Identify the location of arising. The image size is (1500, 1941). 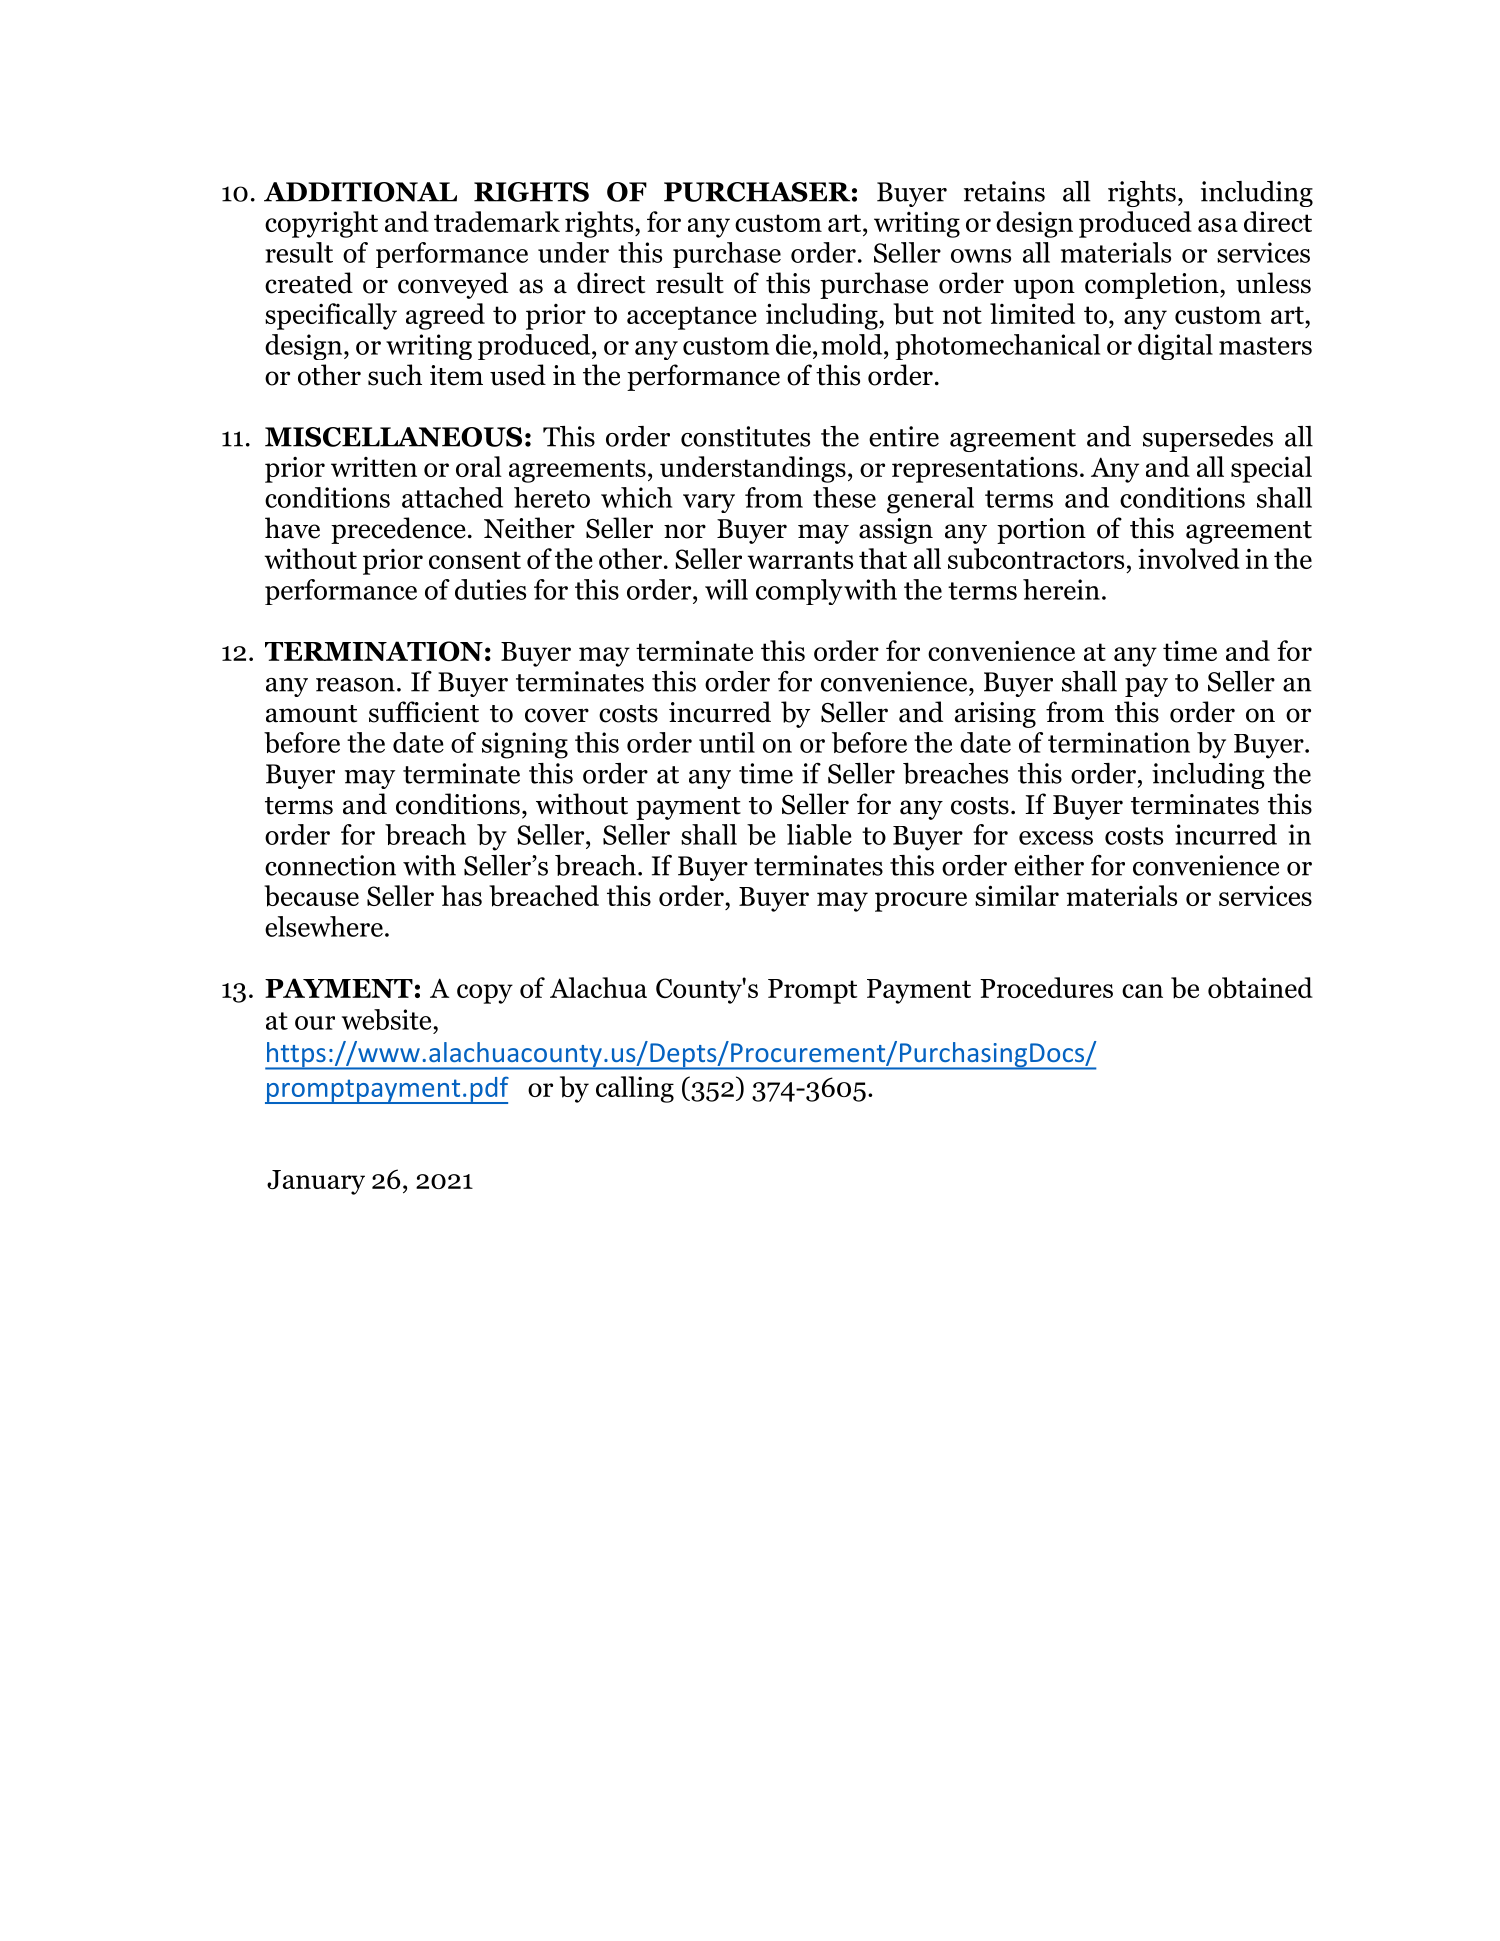
(995, 715).
